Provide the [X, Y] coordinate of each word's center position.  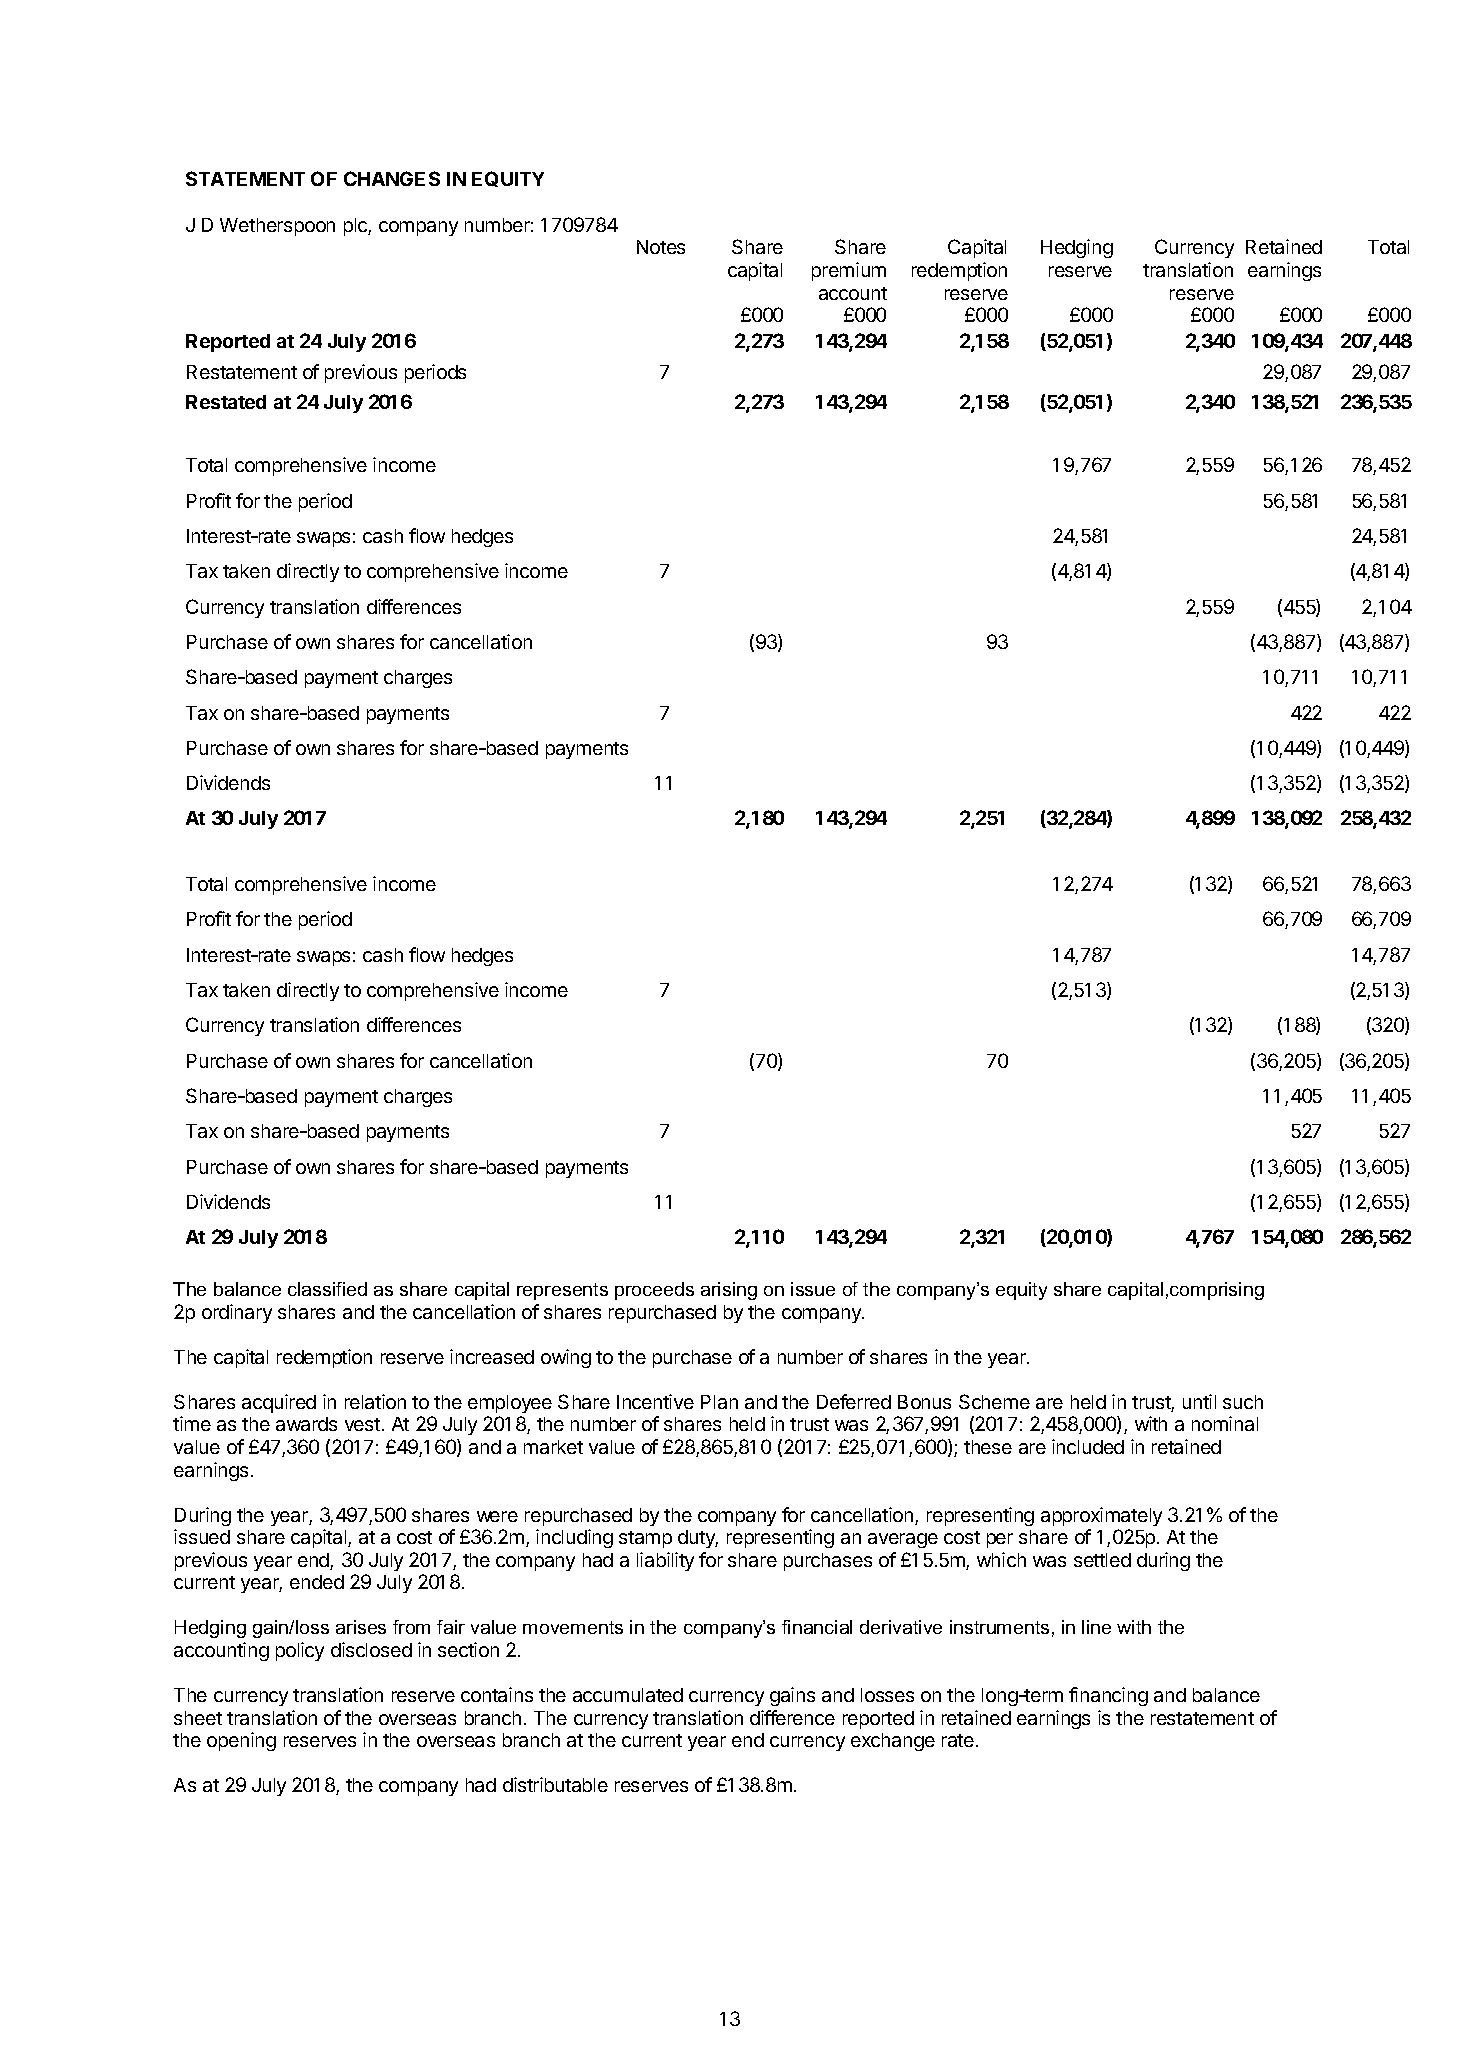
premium [849, 271]
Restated [226, 402]
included [1088, 1446]
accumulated [628, 1695]
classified [327, 1289]
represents [562, 1291]
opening [241, 1741]
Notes [661, 247]
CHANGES [392, 178]
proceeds [654, 1291]
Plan [719, 1402]
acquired [279, 1403]
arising [729, 1291]
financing [1108, 1696]
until [1199, 1401]
